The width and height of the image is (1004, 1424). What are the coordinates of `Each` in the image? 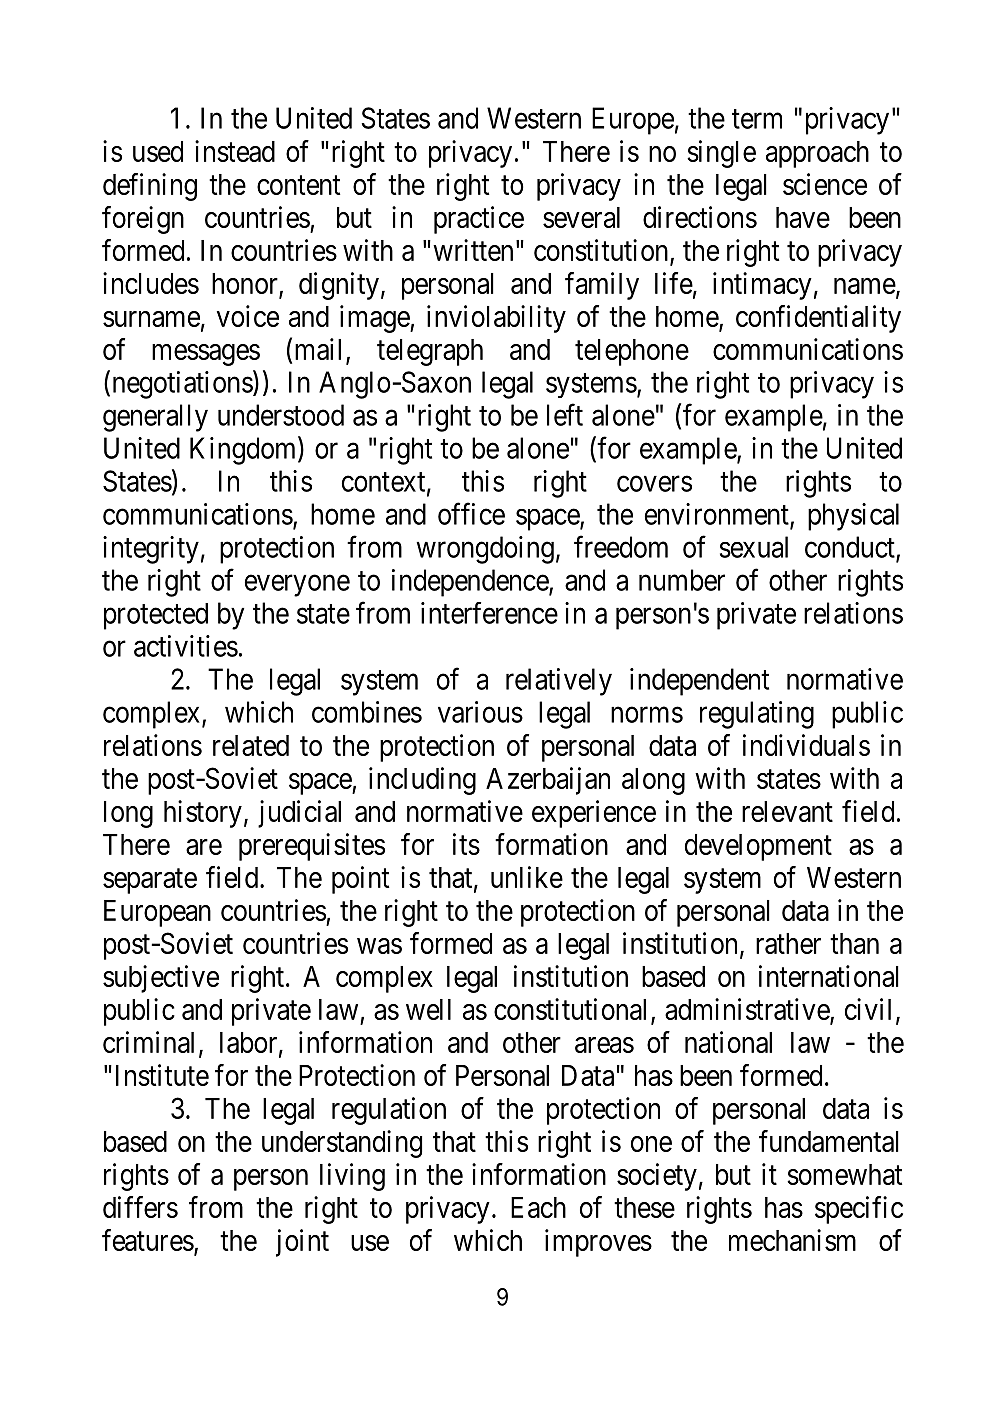 It's located at (538, 1207).
